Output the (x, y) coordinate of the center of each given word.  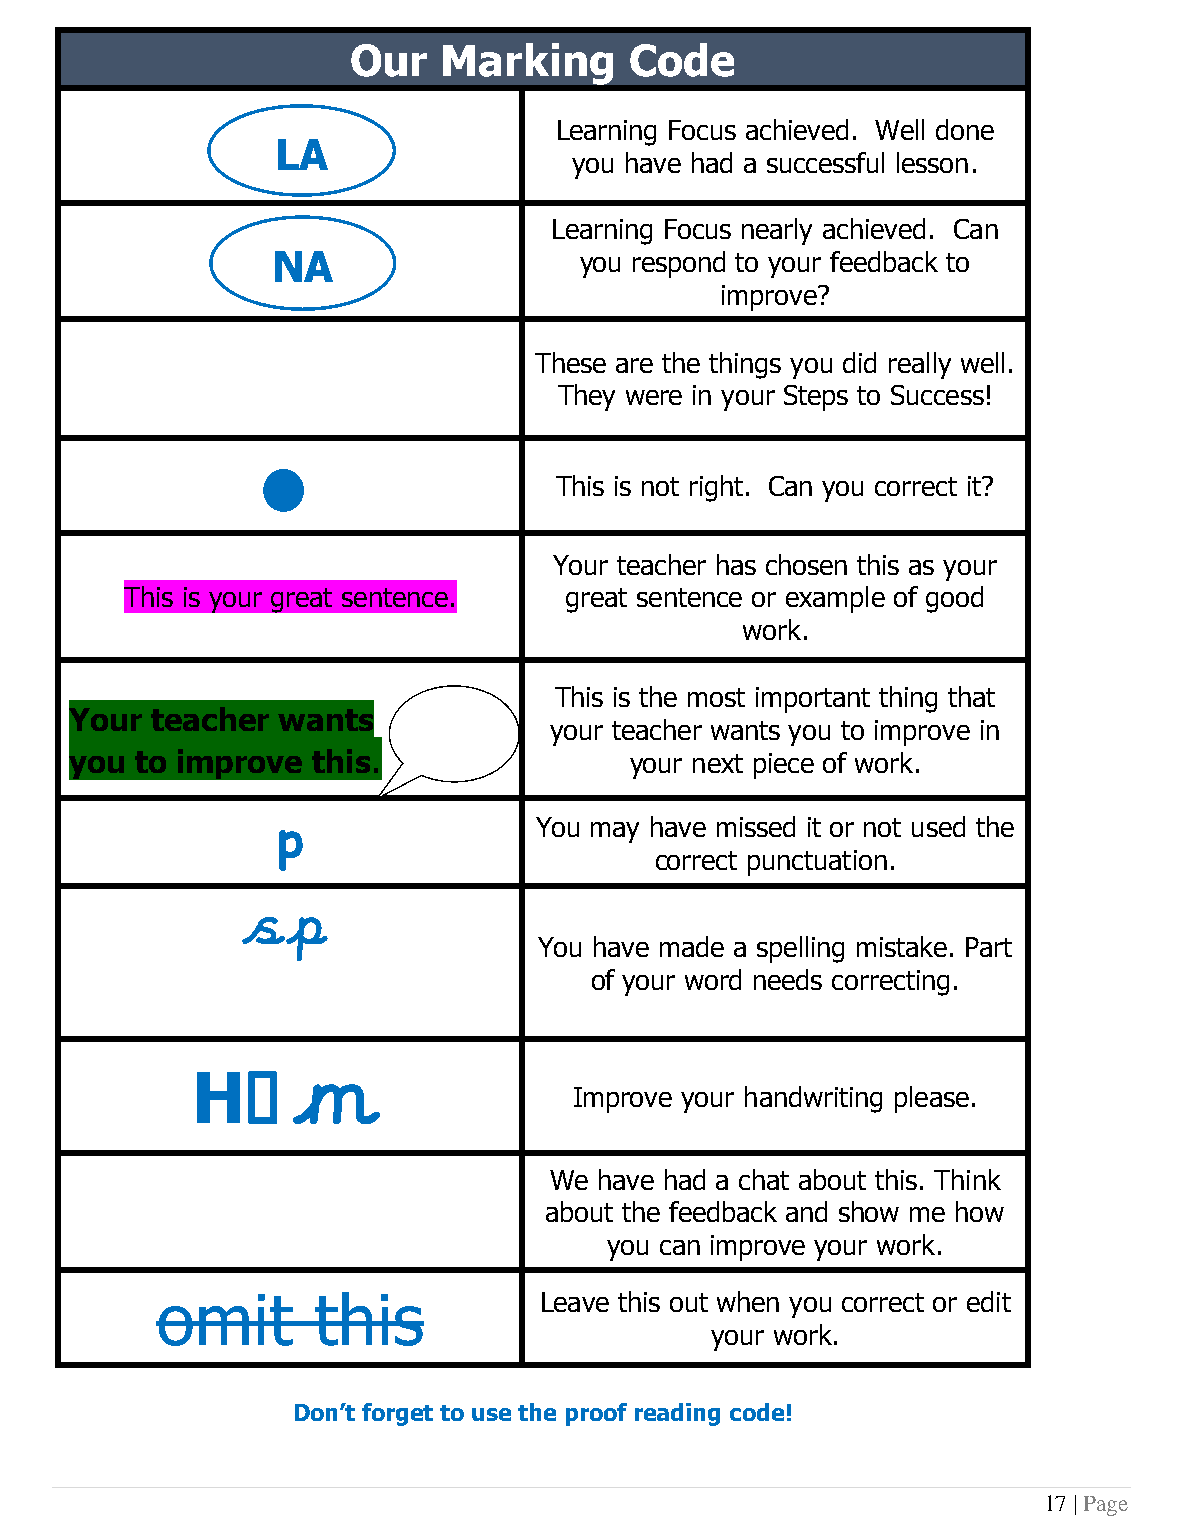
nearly (777, 231)
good (954, 599)
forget (397, 1414)
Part (989, 947)
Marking (528, 64)
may (615, 832)
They (586, 397)
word (713, 979)
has (736, 564)
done (965, 129)
